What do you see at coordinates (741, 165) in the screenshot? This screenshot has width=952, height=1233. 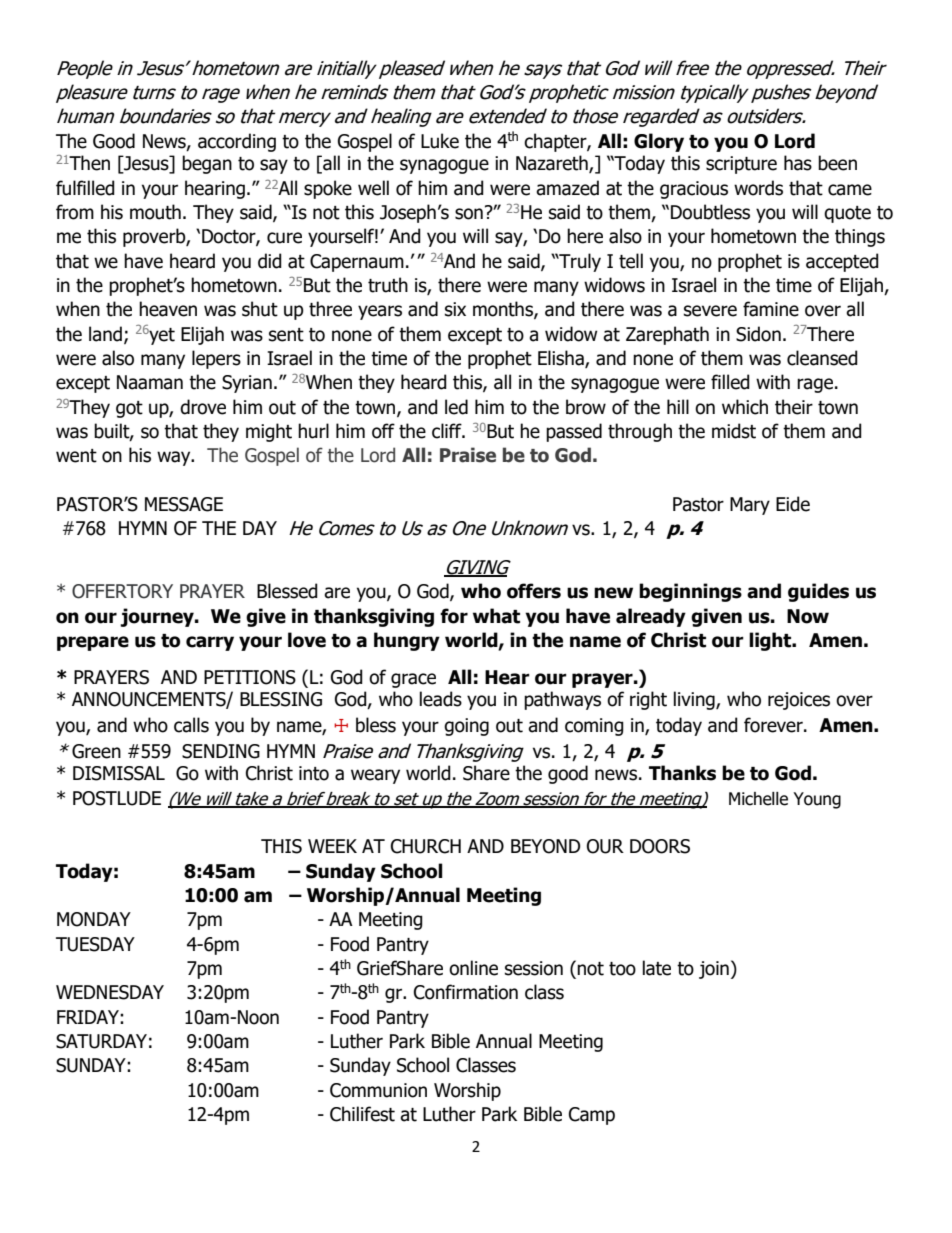 I see `scripture` at bounding box center [741, 165].
